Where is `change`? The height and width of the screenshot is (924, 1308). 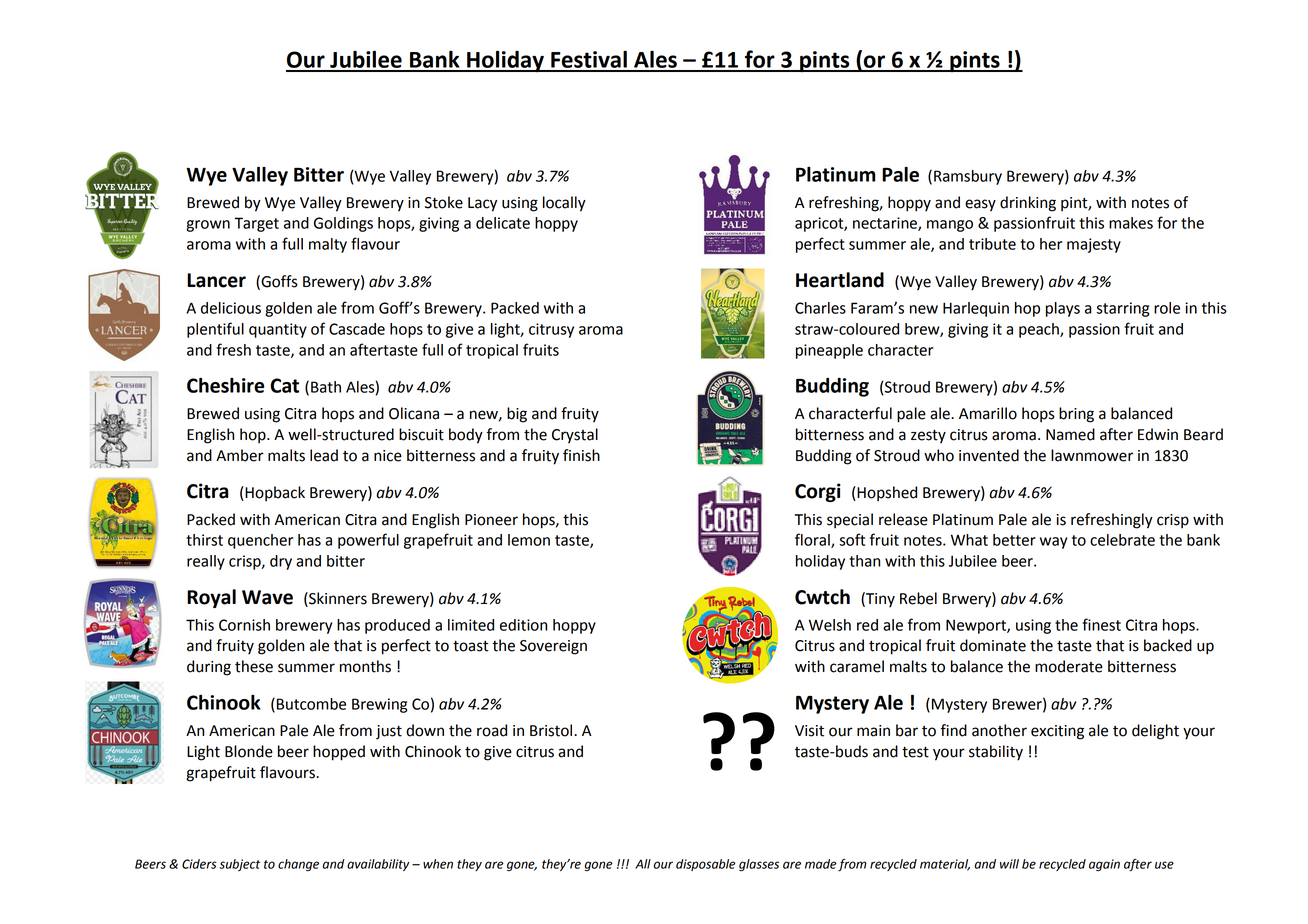
change is located at coordinates (298, 865).
